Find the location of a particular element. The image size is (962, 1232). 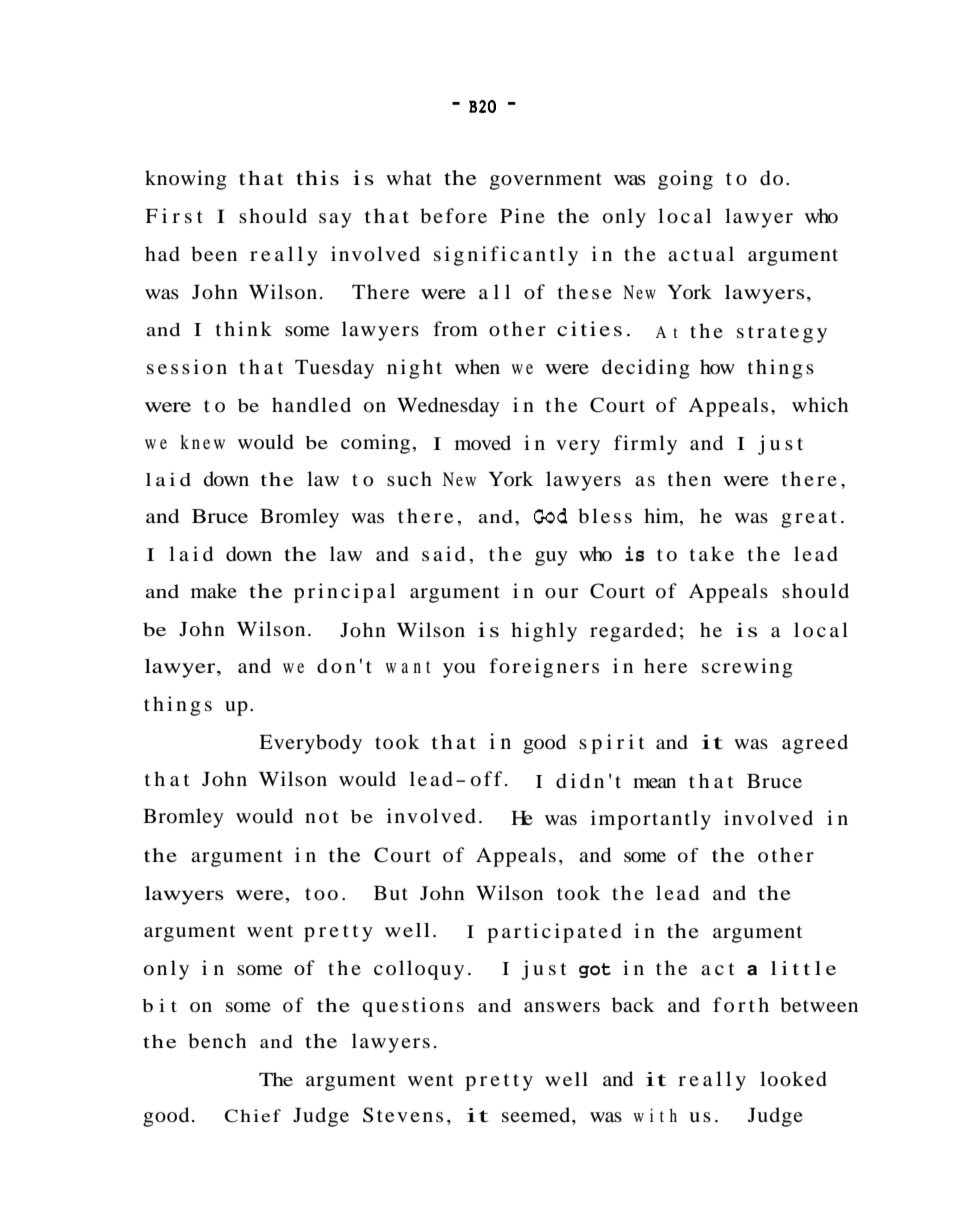

bench is located at coordinates (217, 1041).
